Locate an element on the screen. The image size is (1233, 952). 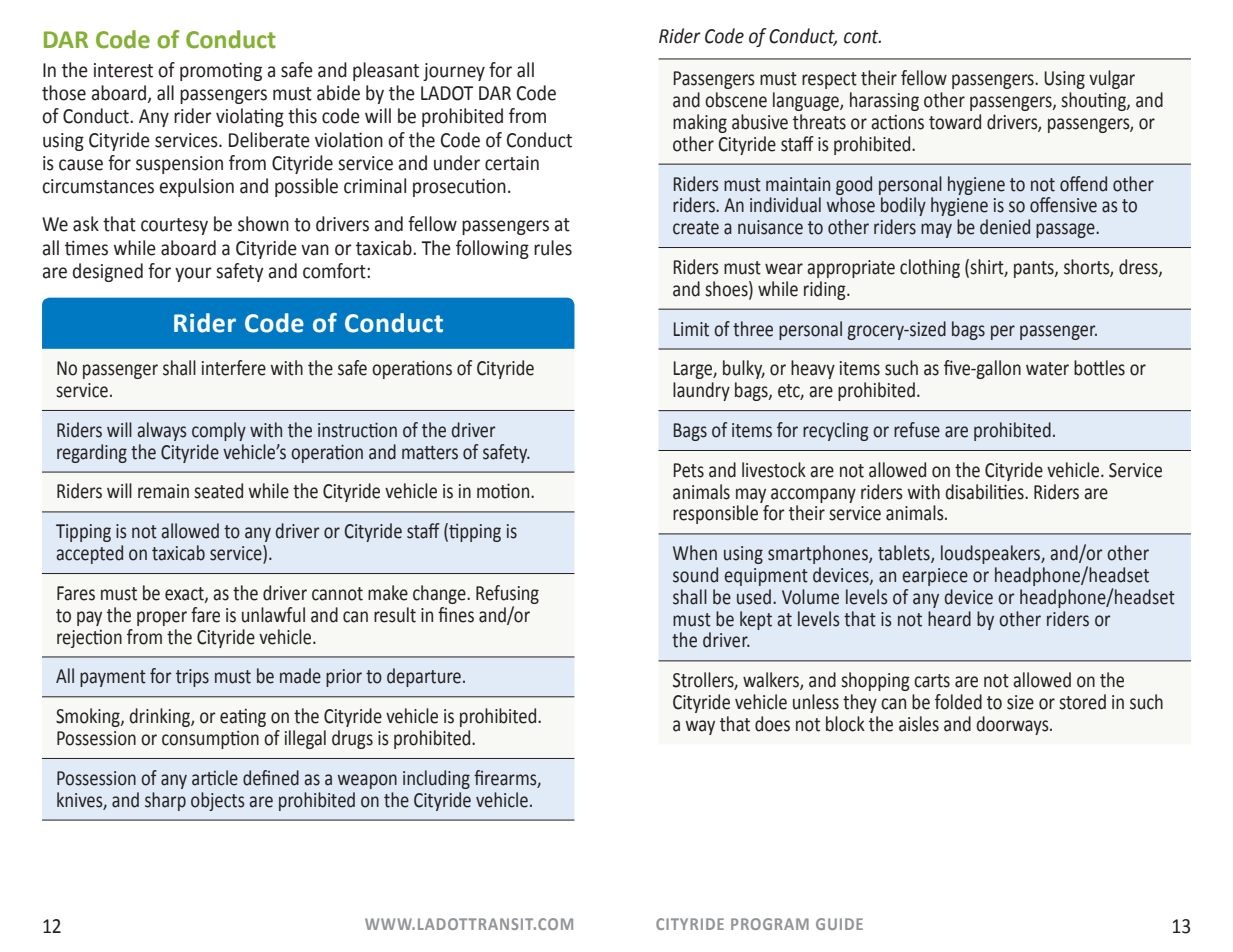
seated is located at coordinates (218, 491).
